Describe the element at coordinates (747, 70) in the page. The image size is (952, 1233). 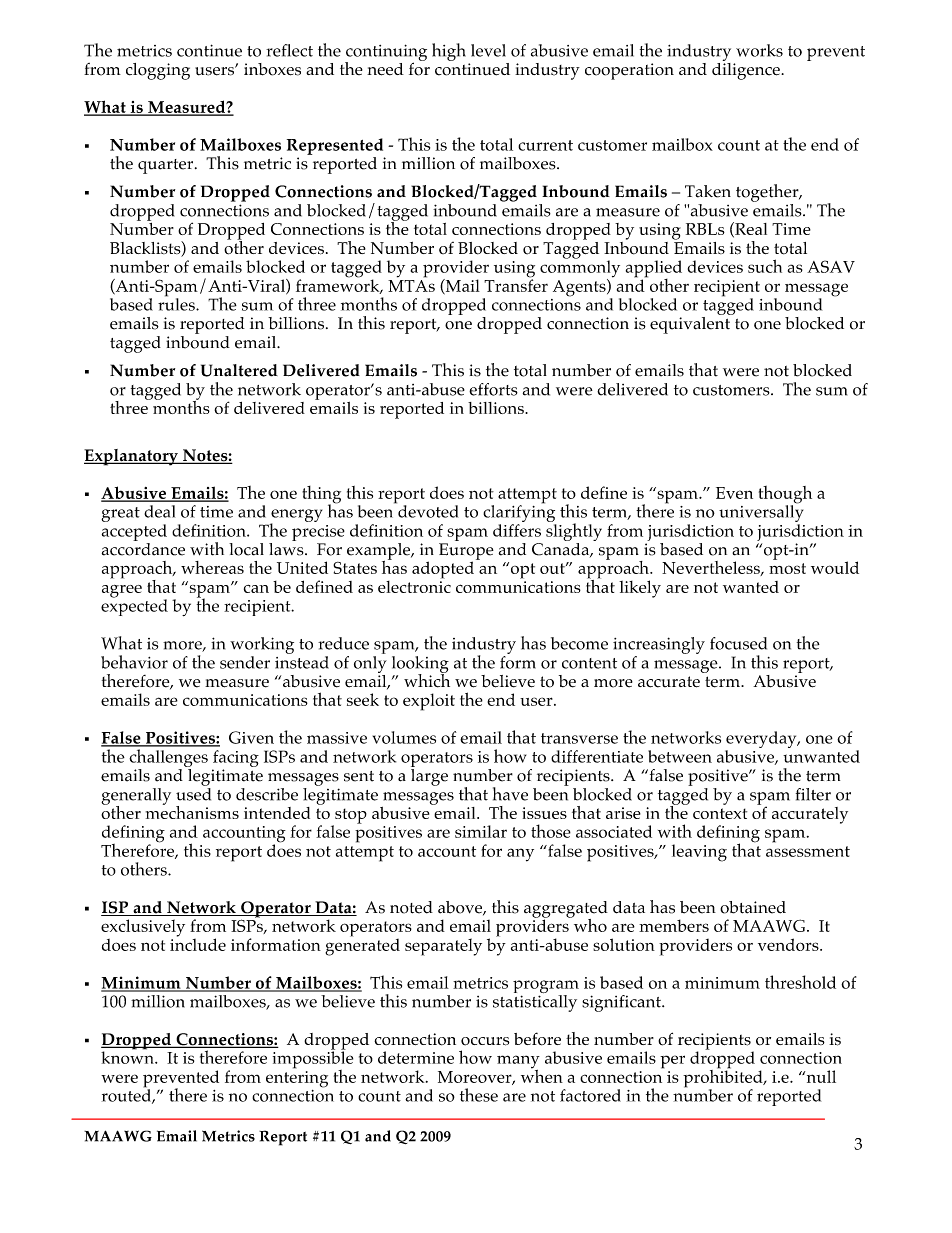
I see `diligence` at that location.
